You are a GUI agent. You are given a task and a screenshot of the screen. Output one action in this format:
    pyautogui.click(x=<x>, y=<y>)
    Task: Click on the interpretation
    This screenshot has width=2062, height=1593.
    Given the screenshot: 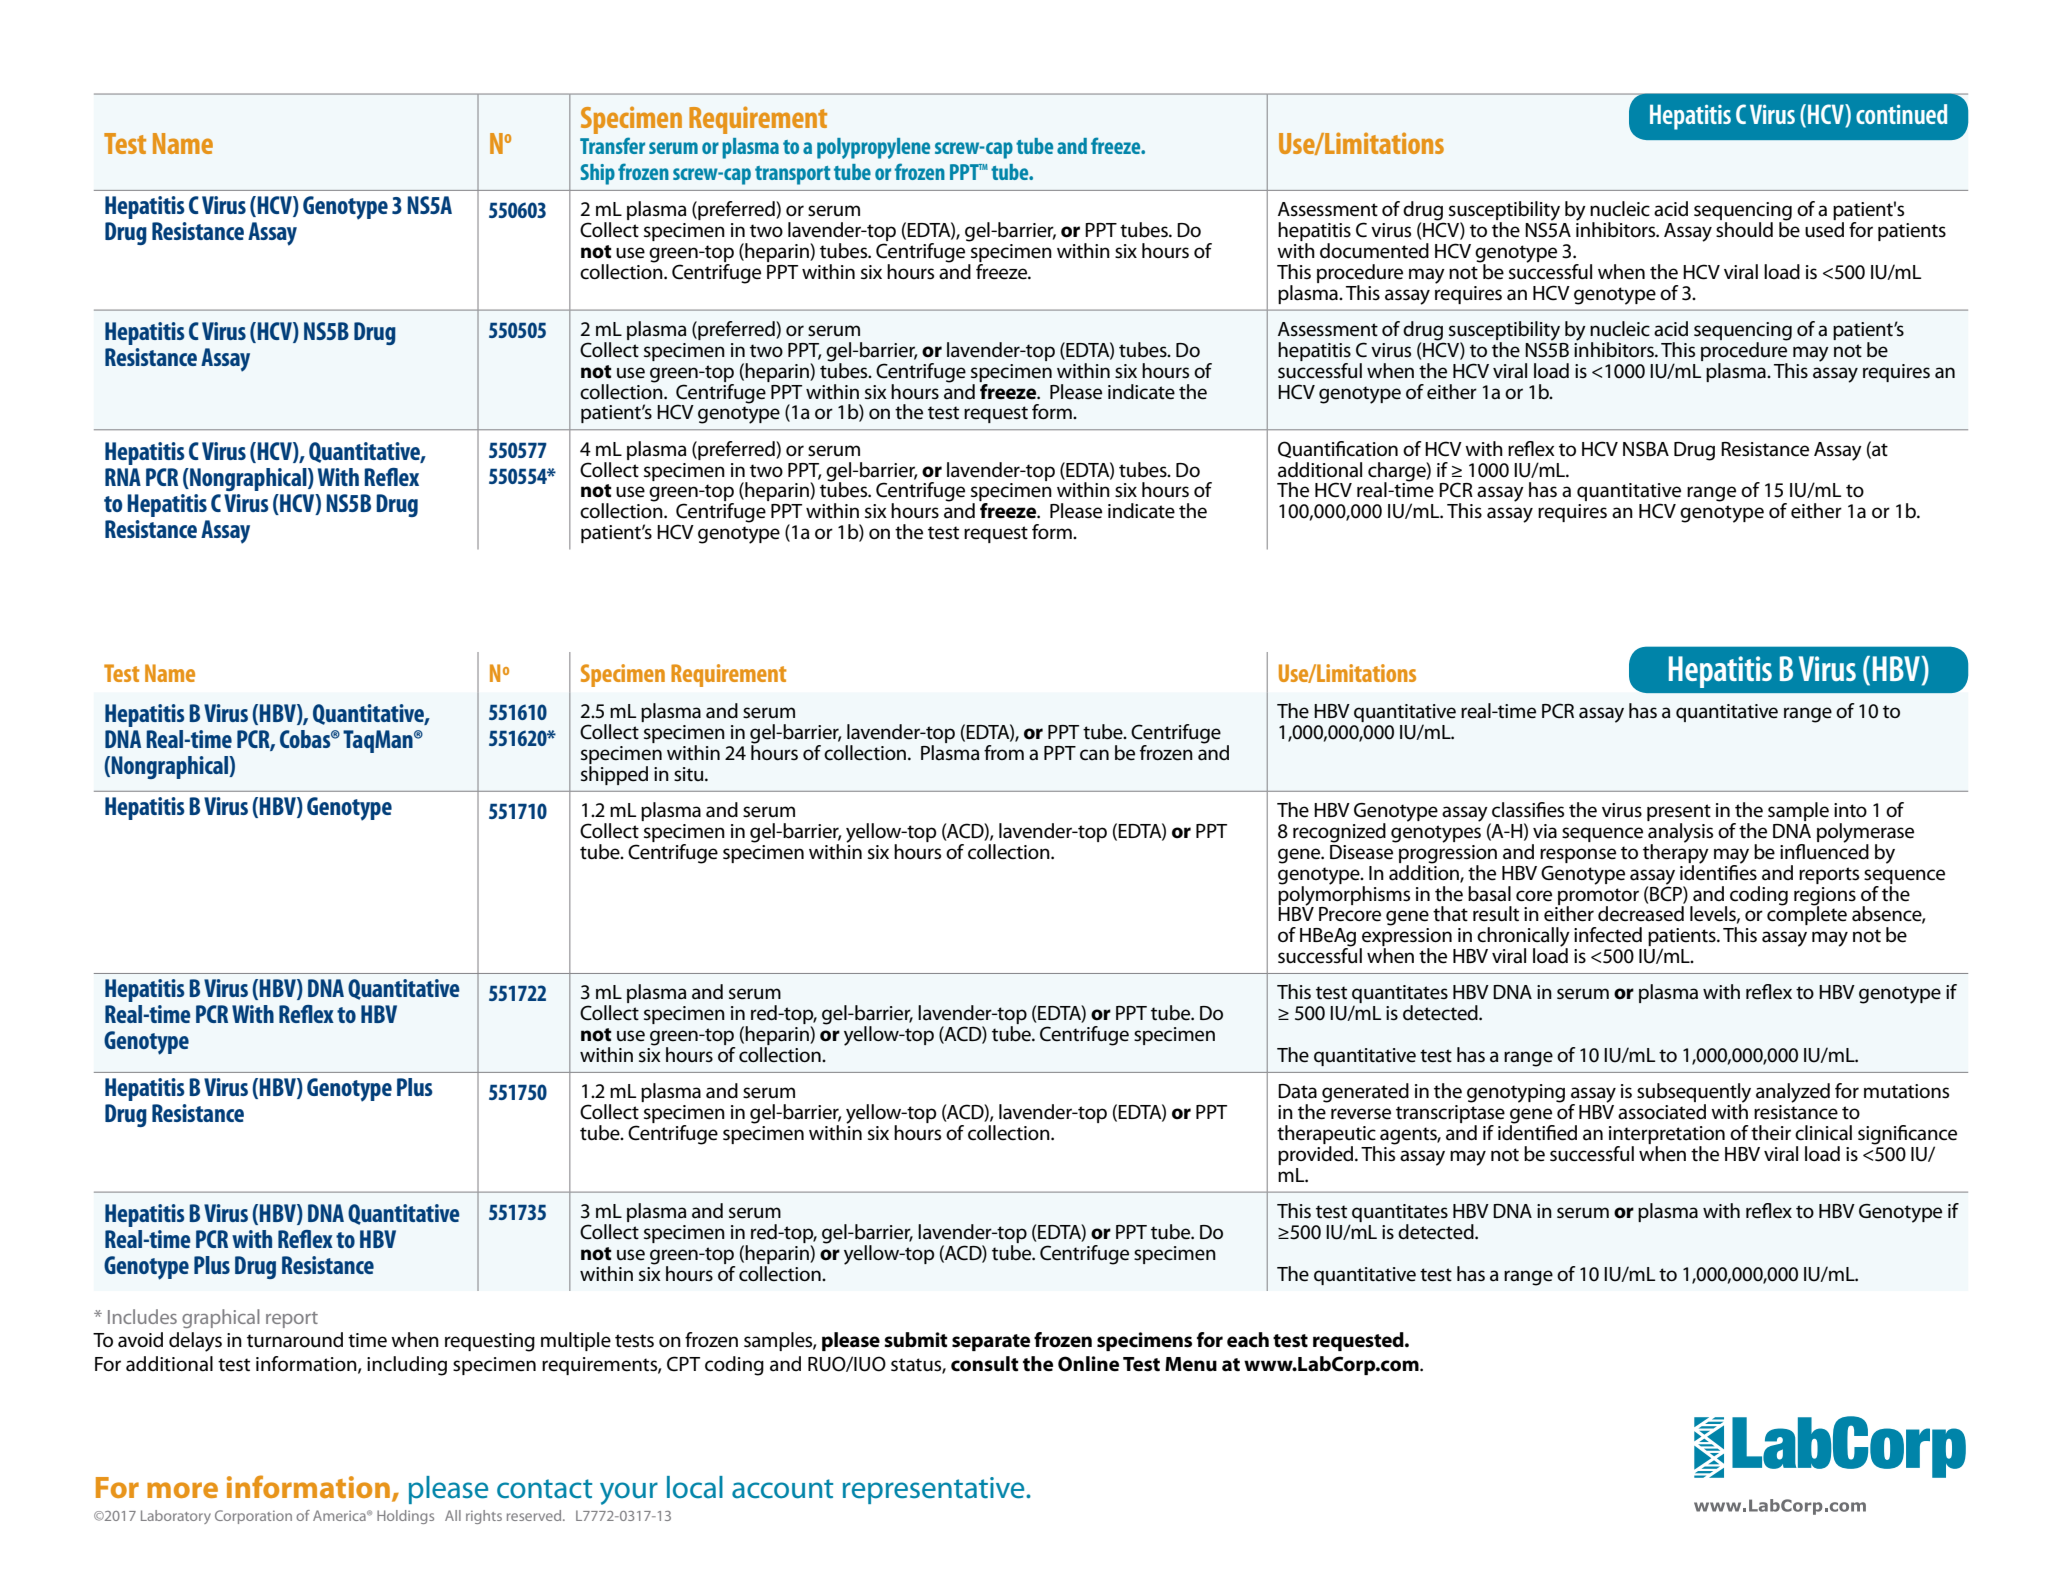 What is the action you would take?
    pyautogui.click(x=1667, y=1136)
